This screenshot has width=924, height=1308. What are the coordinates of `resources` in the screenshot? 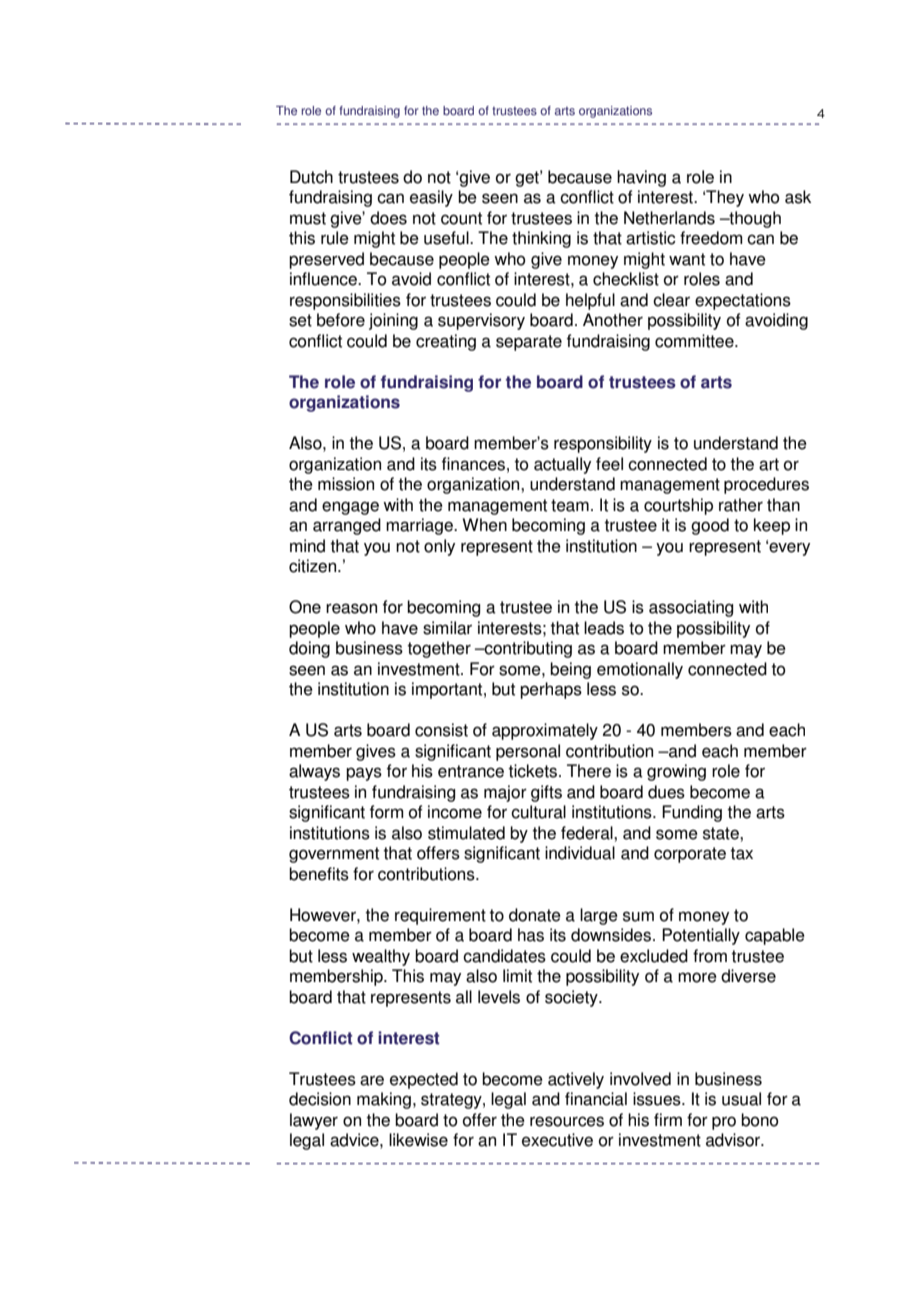 It's located at (567, 1121).
